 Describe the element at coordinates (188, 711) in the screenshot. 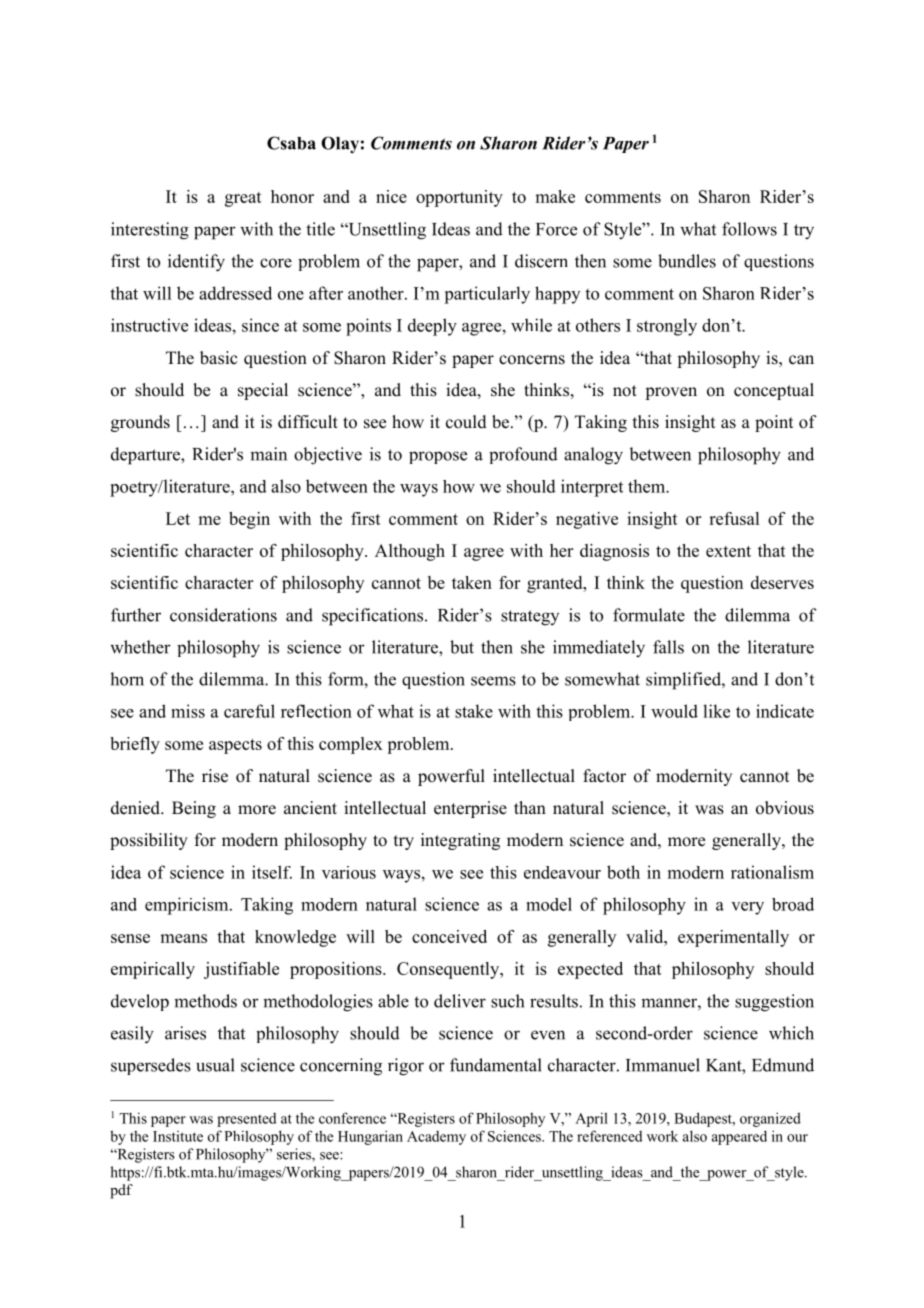

I see `miss` at that location.
